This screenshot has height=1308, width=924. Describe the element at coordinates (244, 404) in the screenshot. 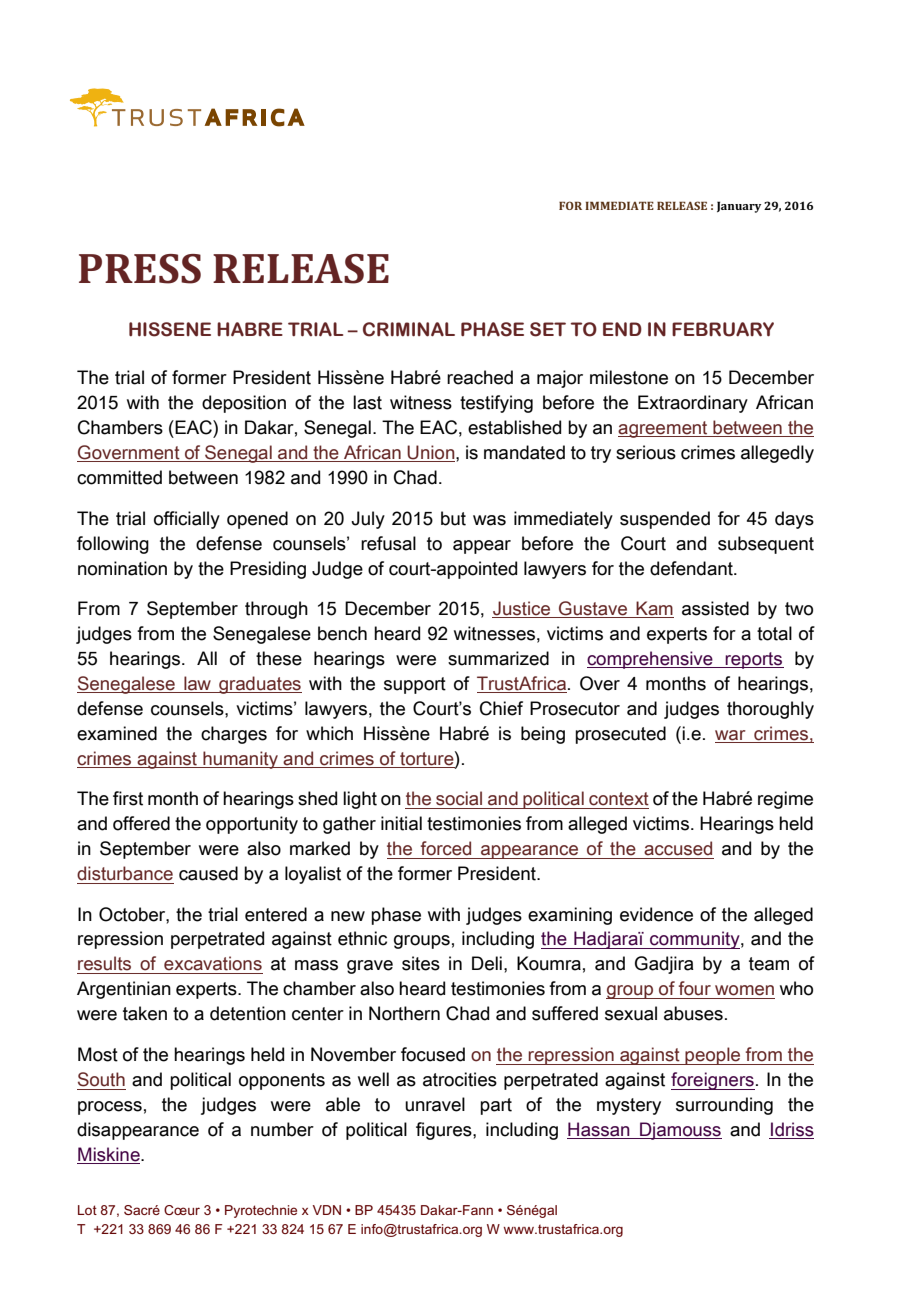

I see `deposition` at that location.
